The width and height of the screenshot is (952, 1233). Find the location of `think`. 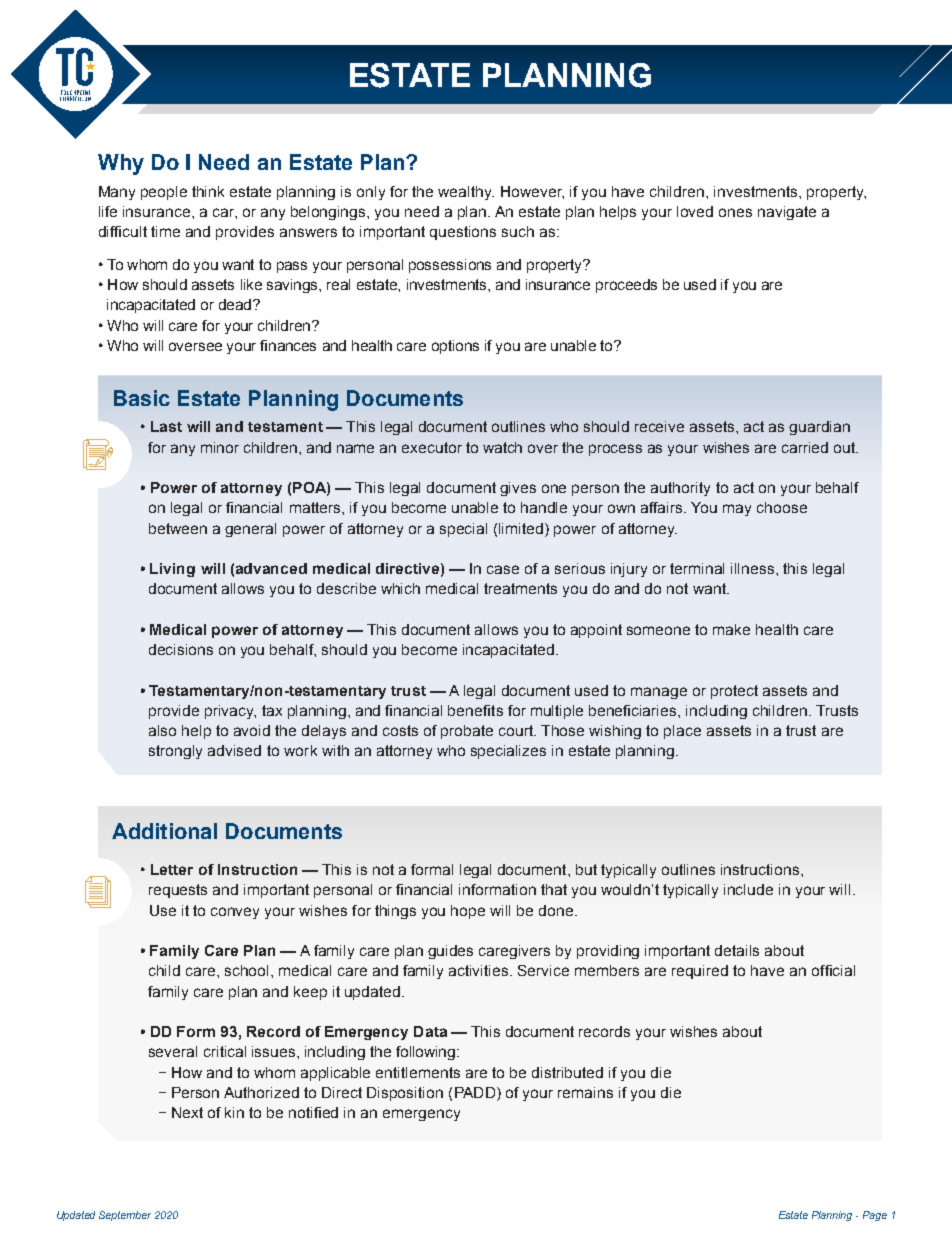

think is located at coordinates (208, 191).
